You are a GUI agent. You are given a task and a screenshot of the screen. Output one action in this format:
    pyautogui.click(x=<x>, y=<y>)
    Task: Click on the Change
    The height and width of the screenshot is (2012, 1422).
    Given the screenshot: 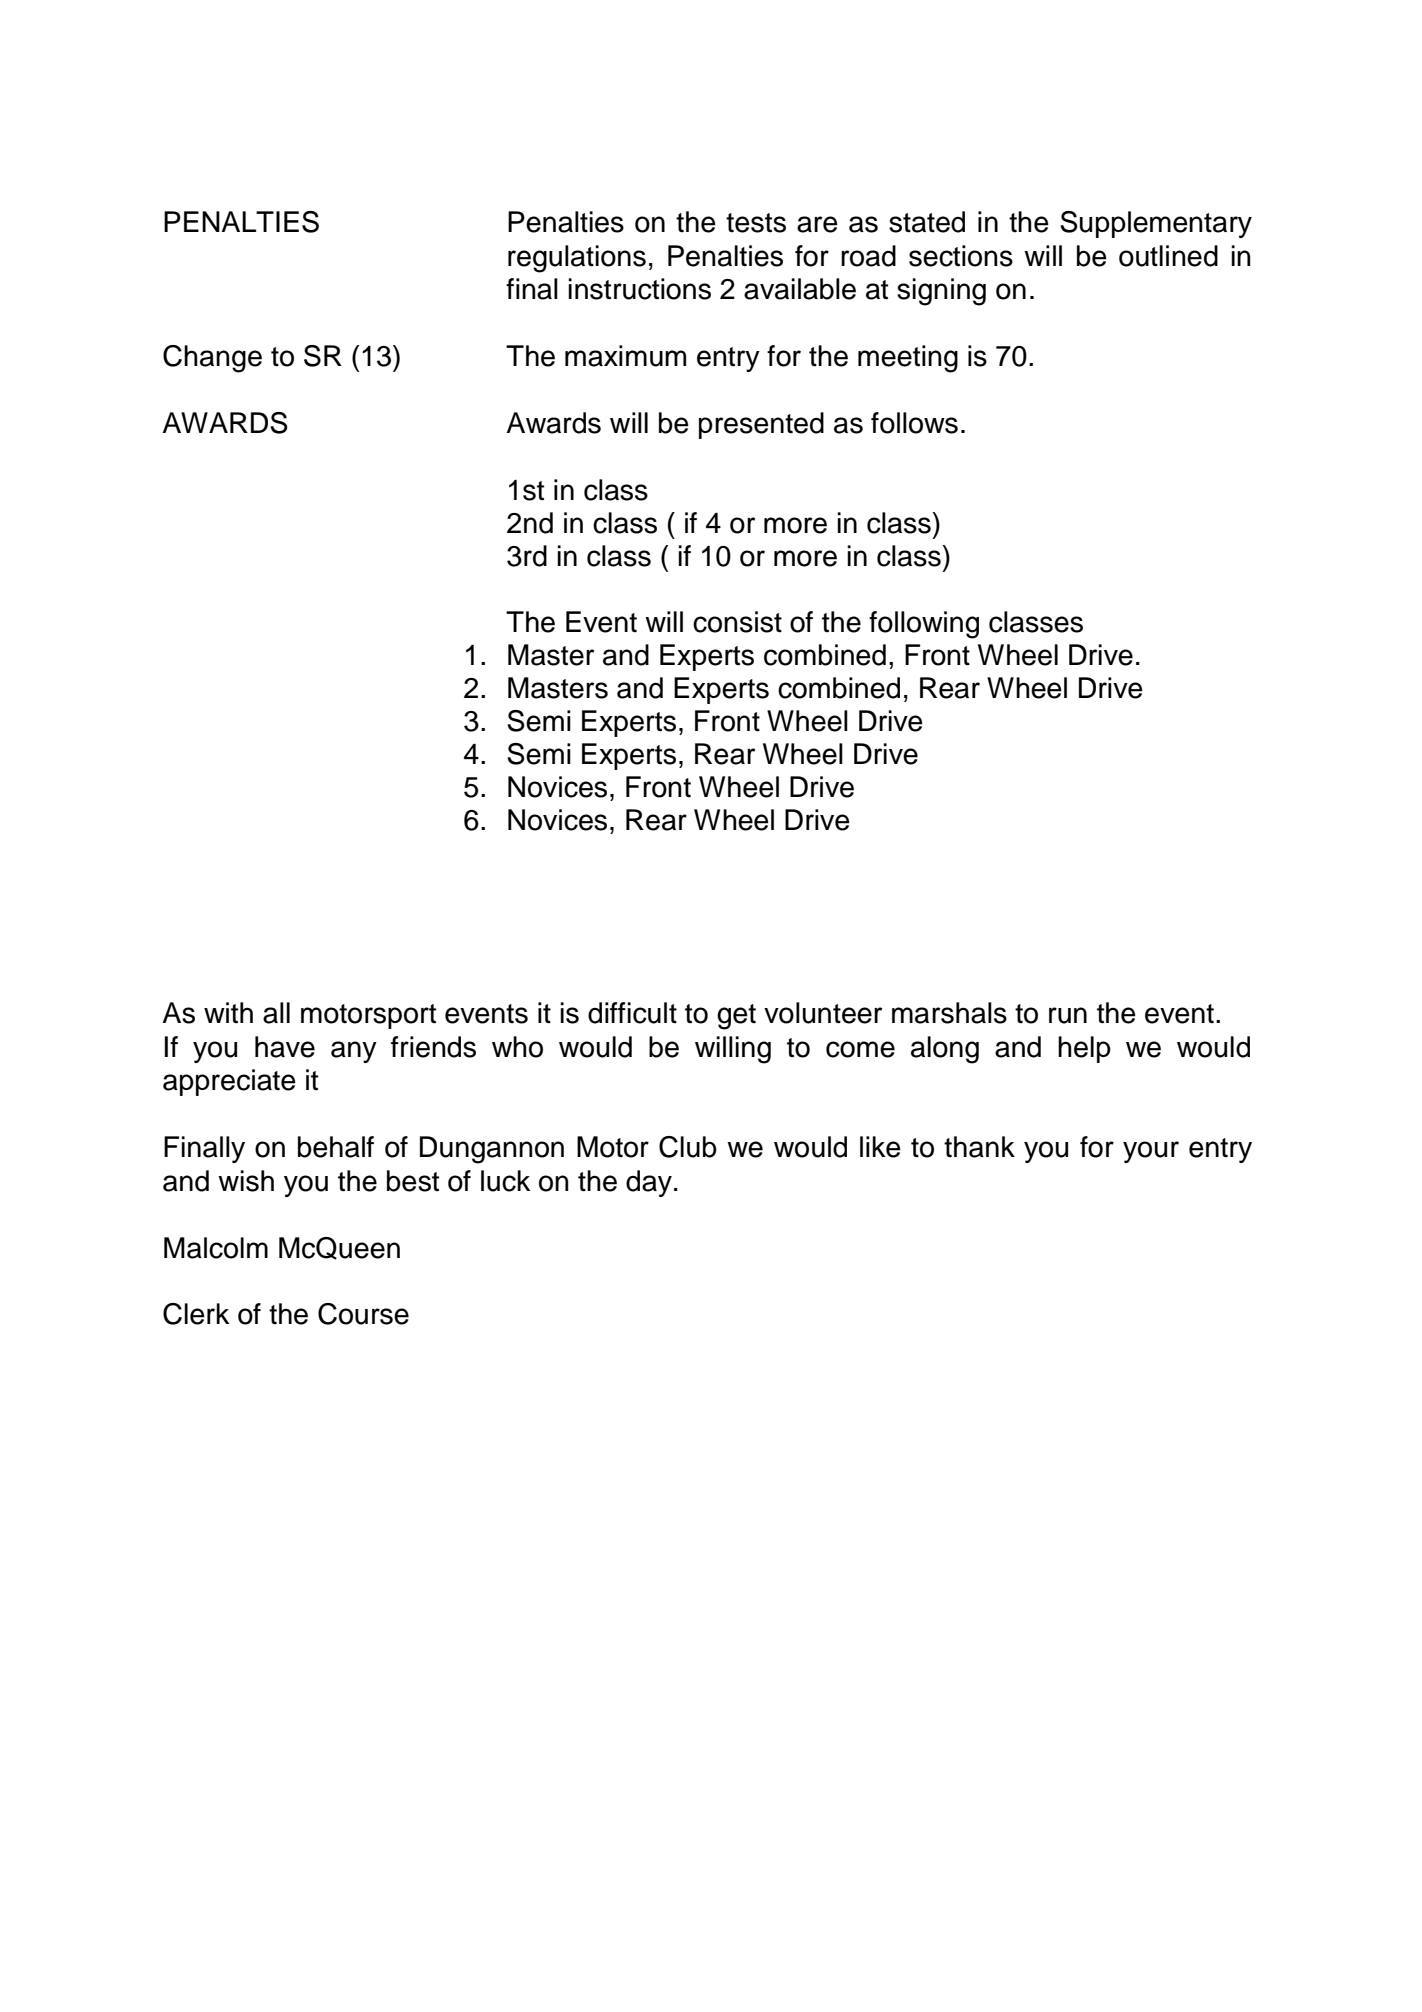 What is the action you would take?
    pyautogui.click(x=212, y=359)
